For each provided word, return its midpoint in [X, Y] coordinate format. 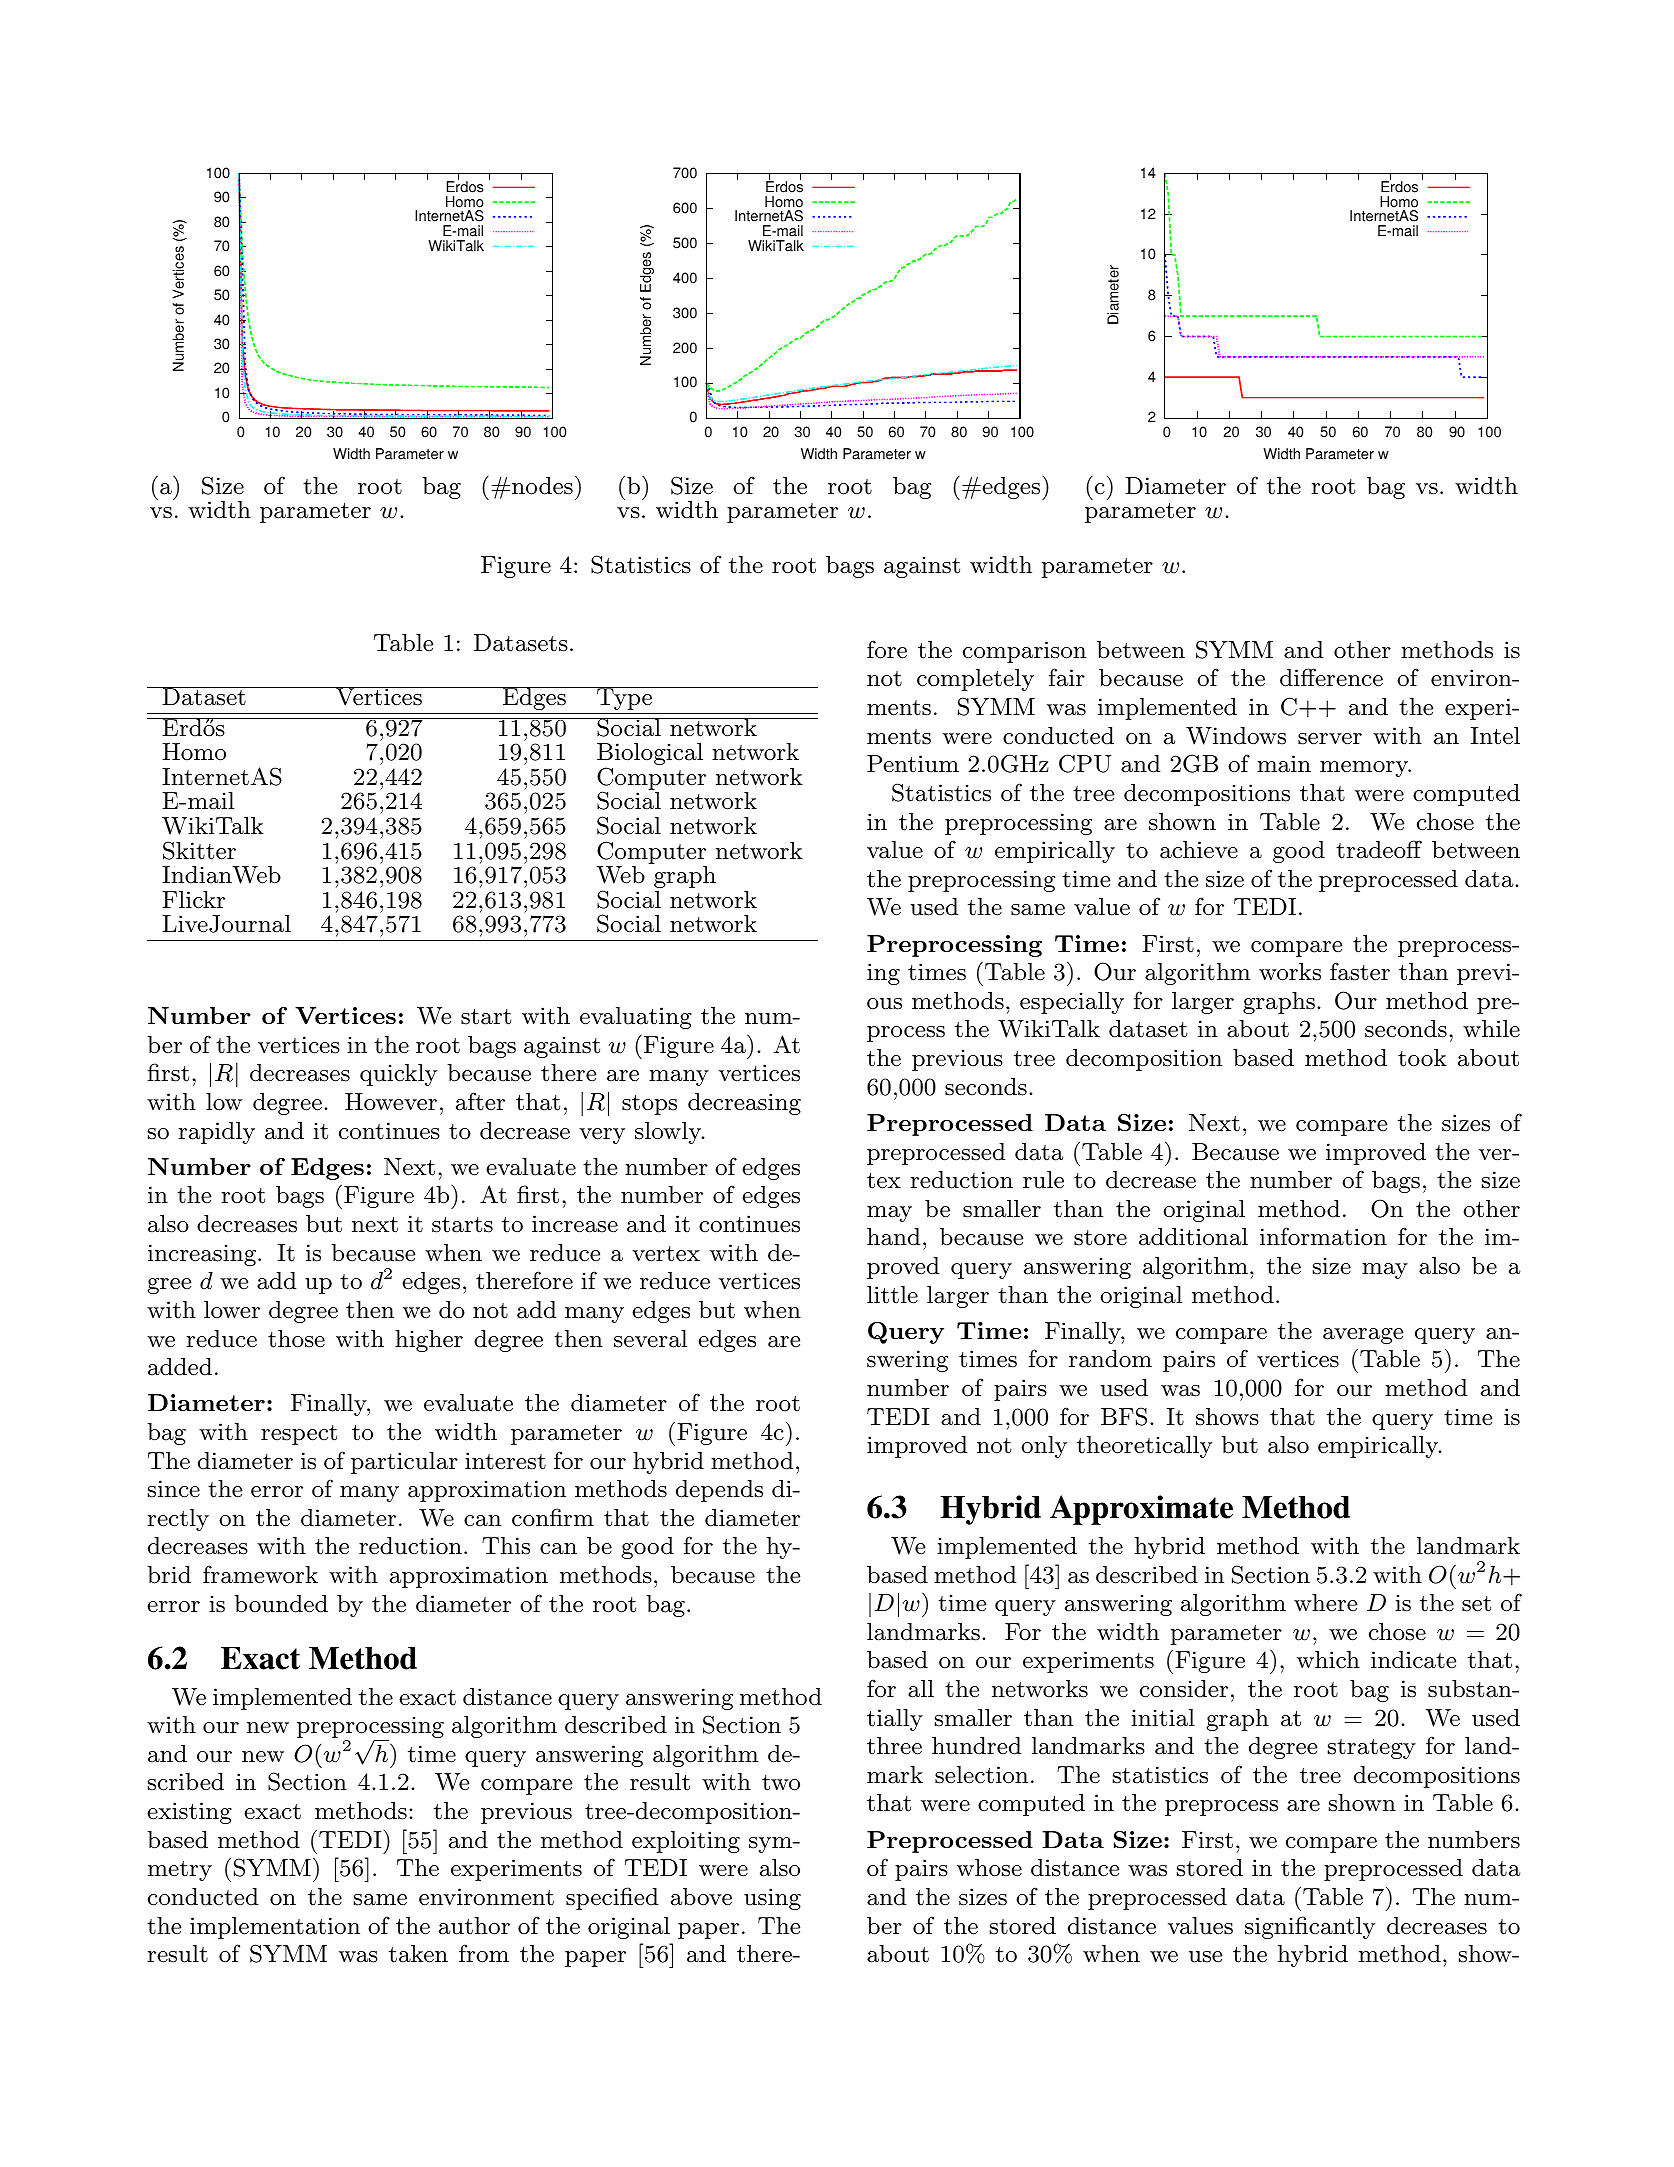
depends [719, 1491]
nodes [542, 486]
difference [1331, 677]
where [1325, 1602]
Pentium [913, 764]
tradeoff [1379, 849]
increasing [203, 1255]
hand [894, 1237]
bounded [281, 1604]
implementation [275, 1928]
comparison [1024, 652]
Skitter [199, 850]
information [1323, 1236]
